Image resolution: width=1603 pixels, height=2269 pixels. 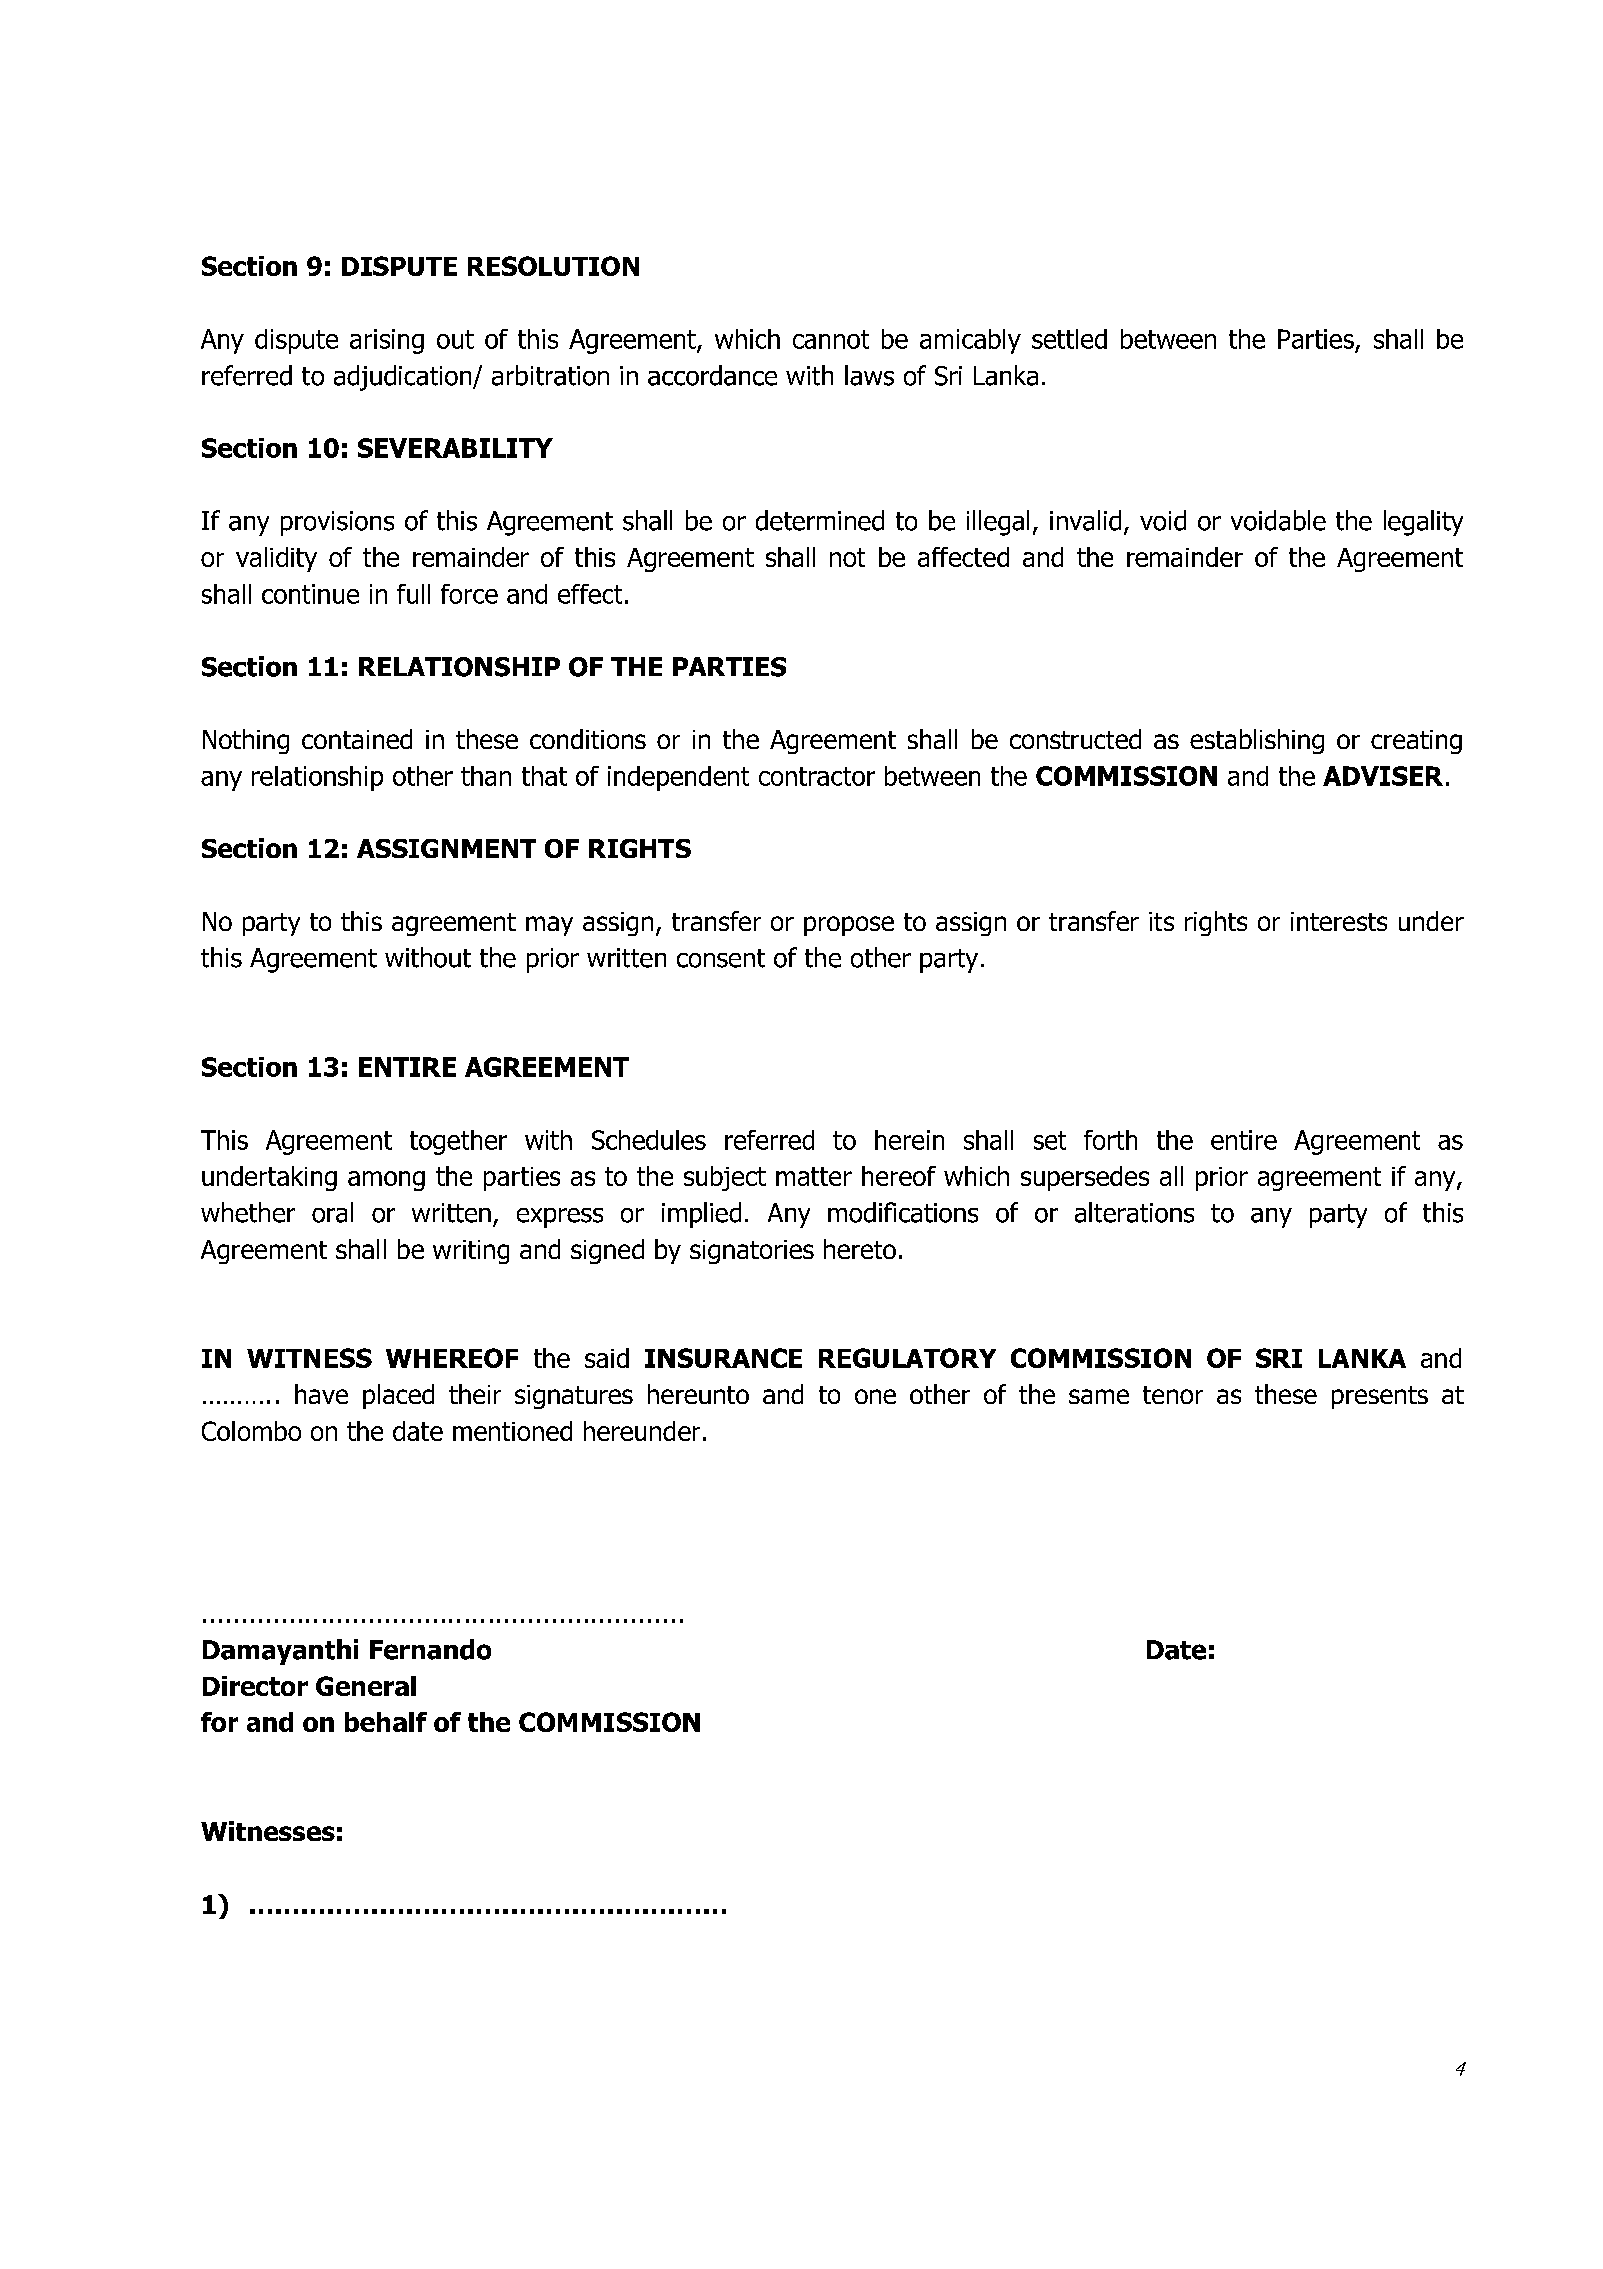 What do you see at coordinates (332, 1212) in the image?
I see `oral` at bounding box center [332, 1212].
